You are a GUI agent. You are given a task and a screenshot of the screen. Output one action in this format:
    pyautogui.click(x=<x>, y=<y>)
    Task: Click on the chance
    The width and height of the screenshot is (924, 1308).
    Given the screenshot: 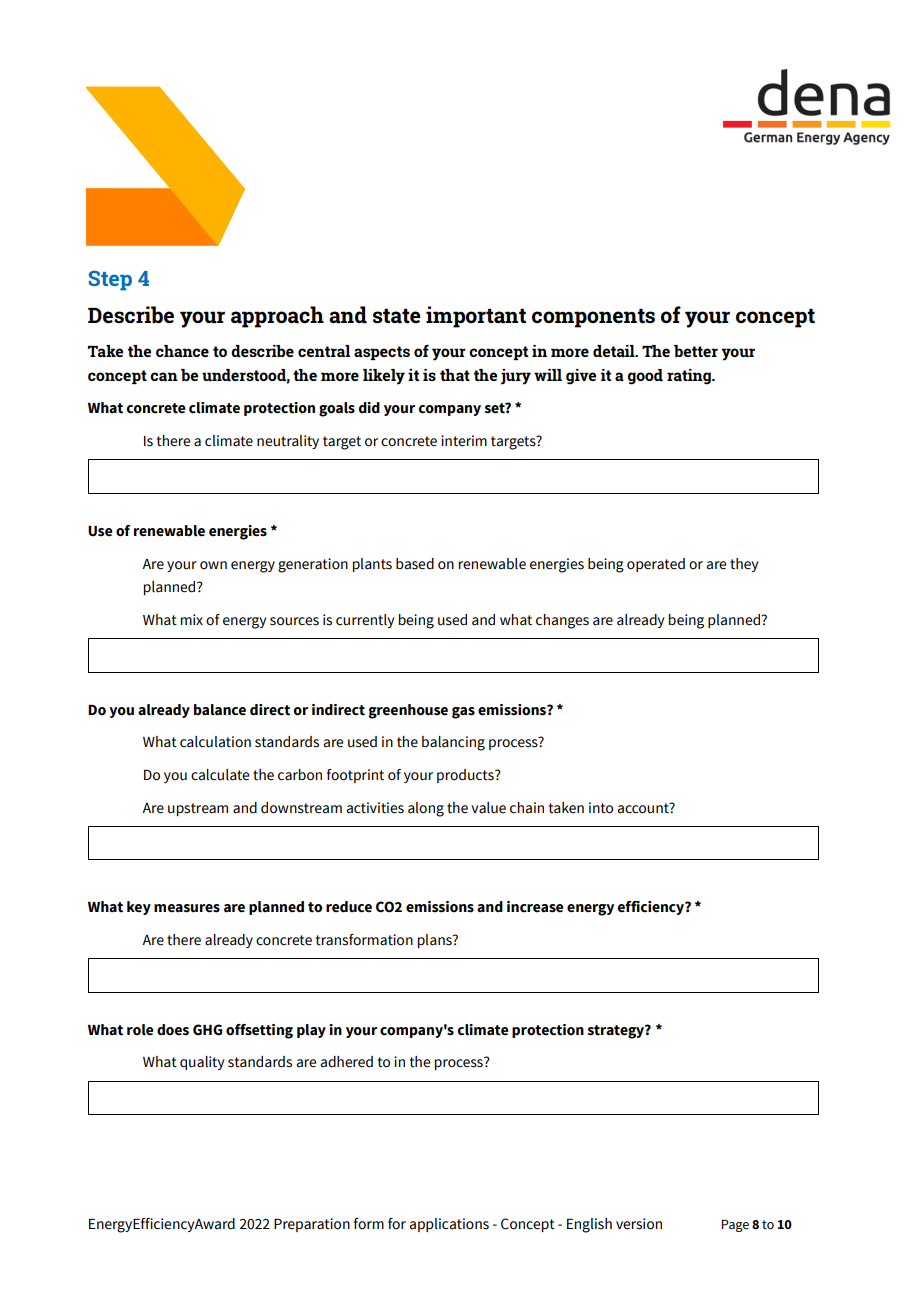 What is the action you would take?
    pyautogui.click(x=182, y=351)
